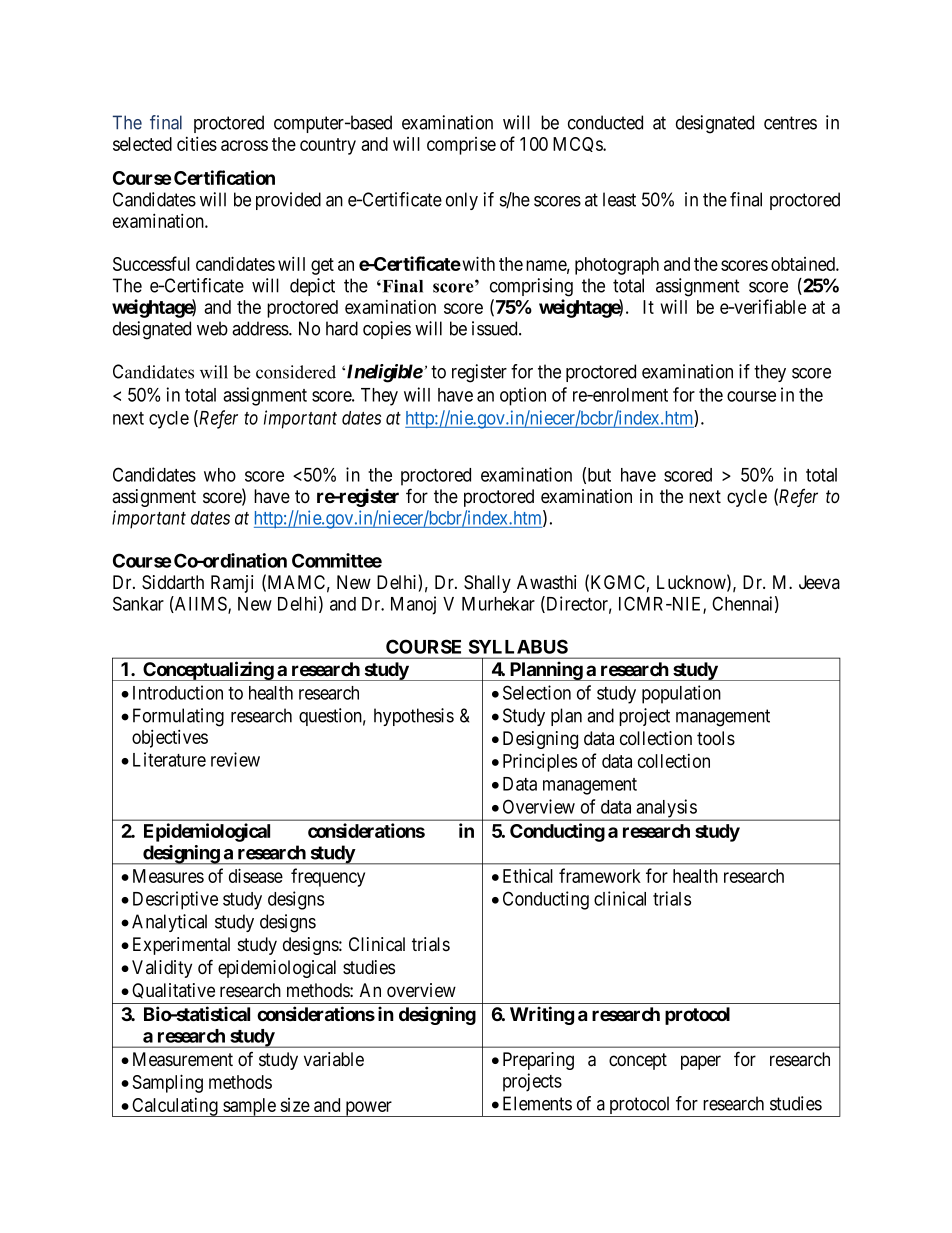  I want to click on comprise, so click(461, 146).
